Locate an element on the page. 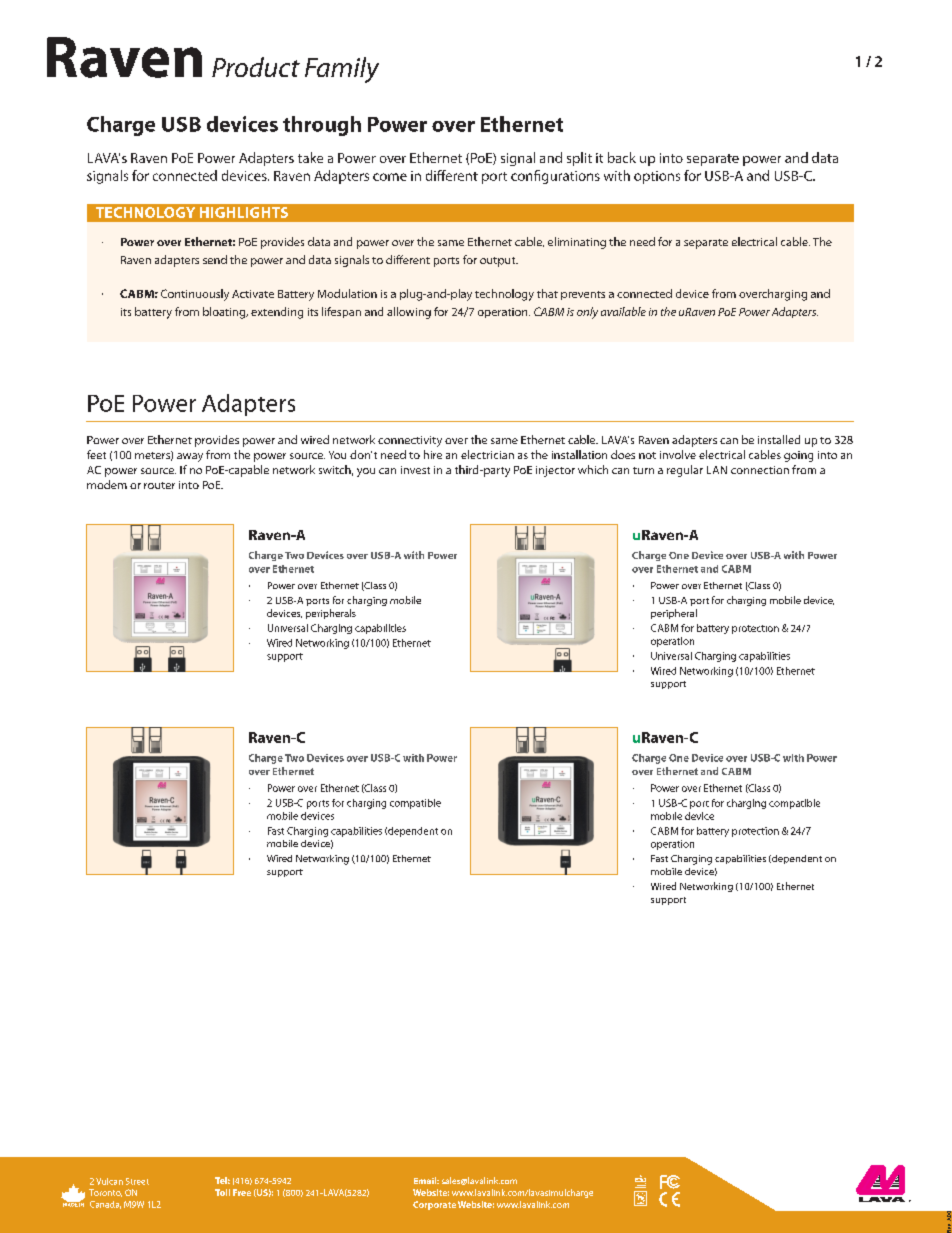 This document has height=1233, width=952. away is located at coordinates (190, 457).
